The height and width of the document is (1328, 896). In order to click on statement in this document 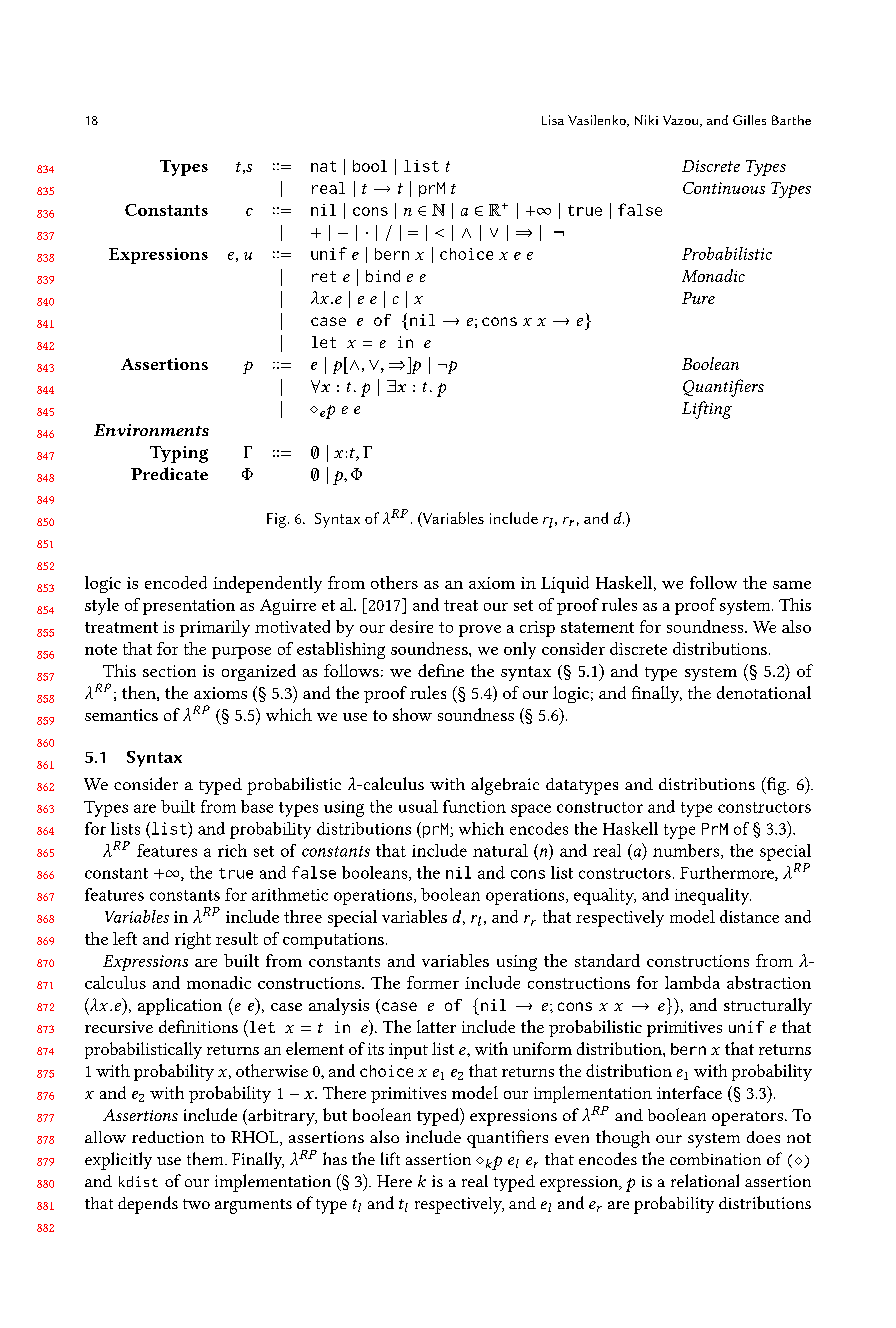, I will do `click(597, 627)`.
